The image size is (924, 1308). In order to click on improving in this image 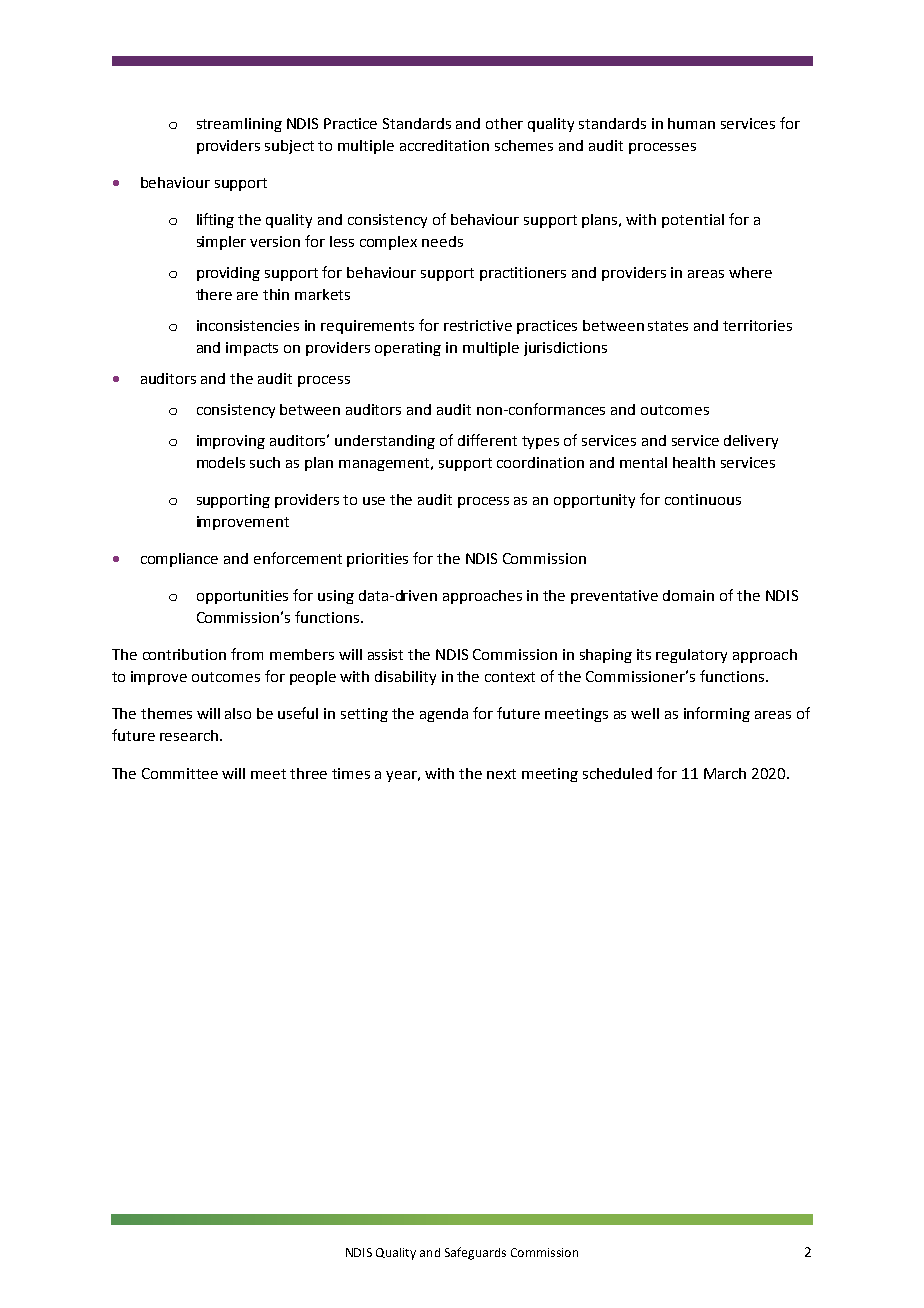, I will do `click(231, 442)`.
